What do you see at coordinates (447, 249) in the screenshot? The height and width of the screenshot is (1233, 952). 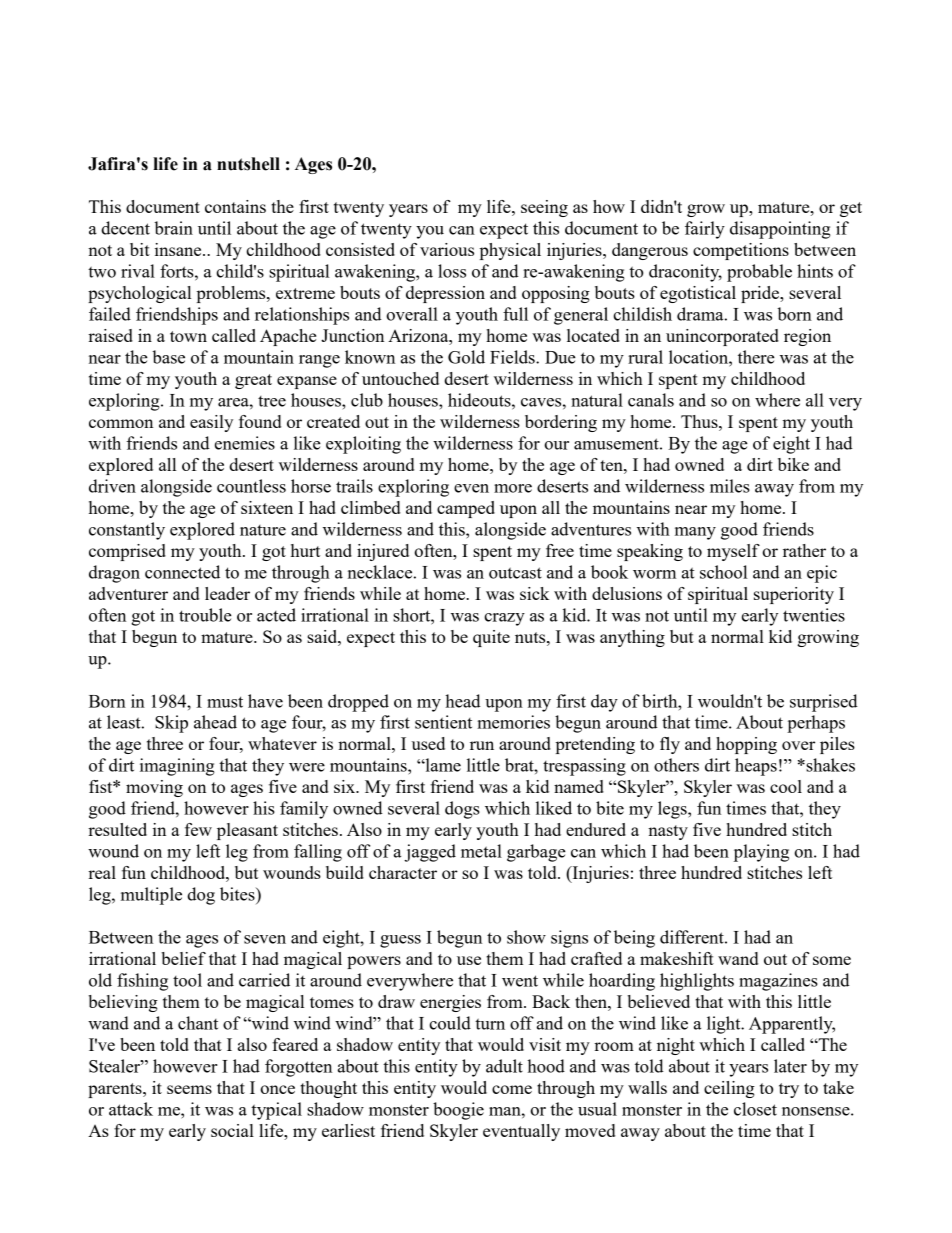 I see `various` at bounding box center [447, 249].
